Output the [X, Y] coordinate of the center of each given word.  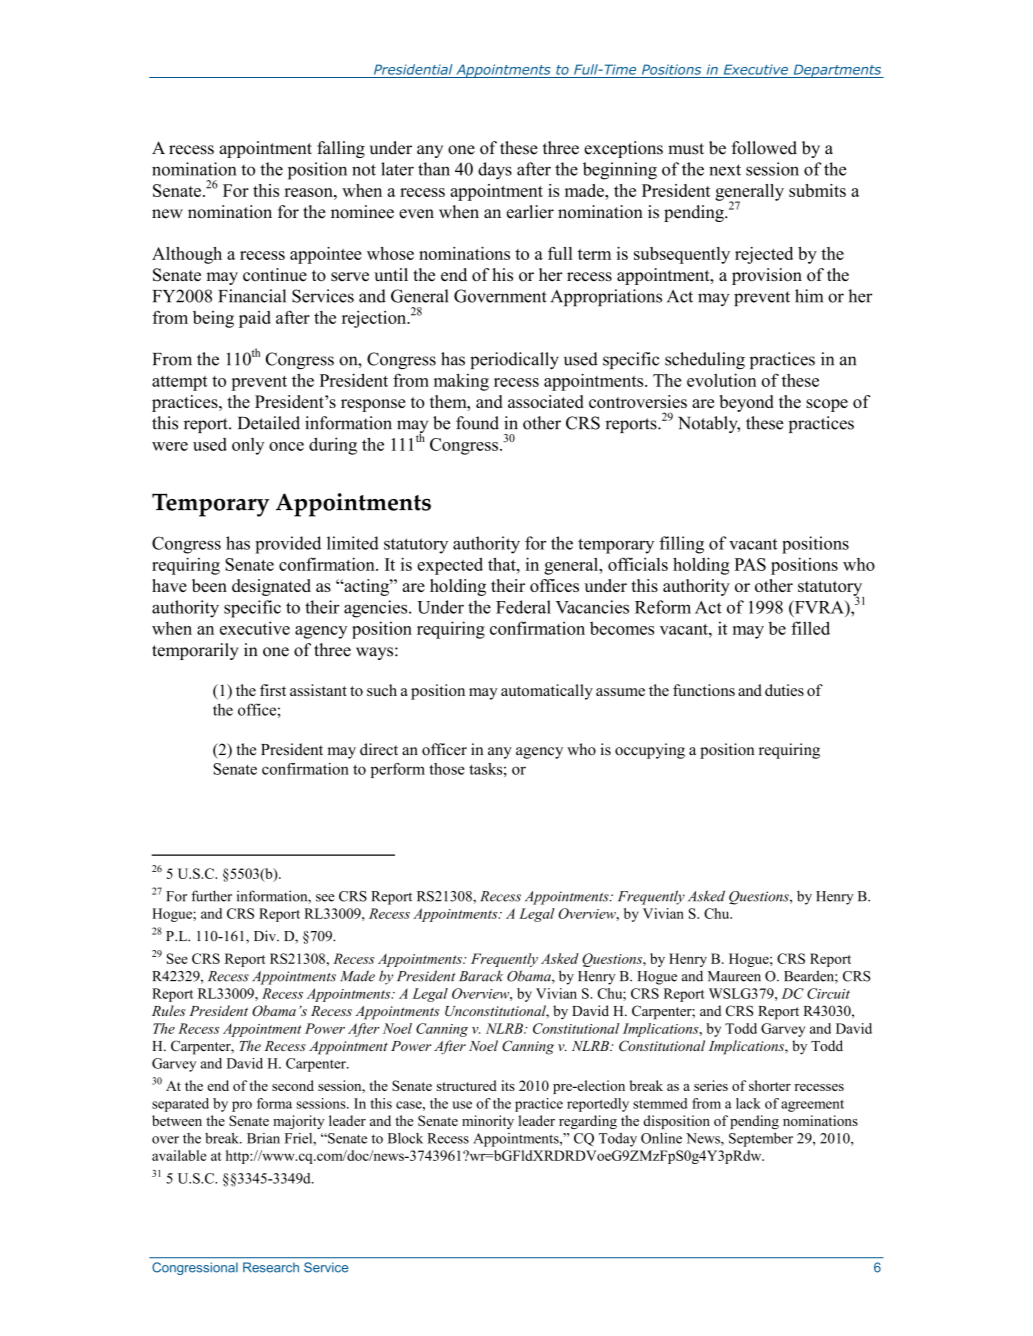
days [495, 171]
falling [341, 149]
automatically [547, 692]
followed [764, 148]
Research [271, 1267]
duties [784, 690]
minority [488, 1122]
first [273, 690]
